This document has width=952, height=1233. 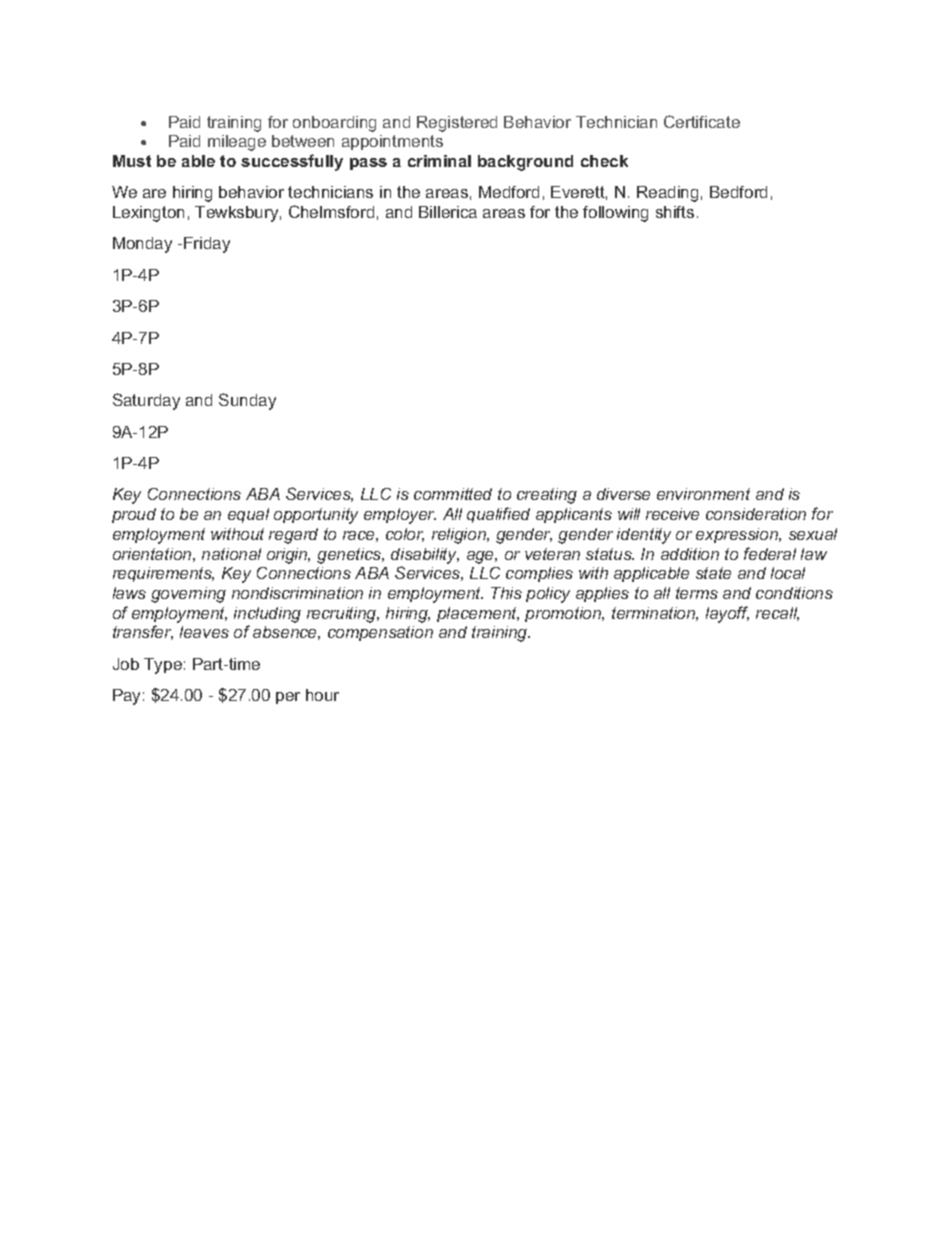 I want to click on Type, so click(x=163, y=666).
